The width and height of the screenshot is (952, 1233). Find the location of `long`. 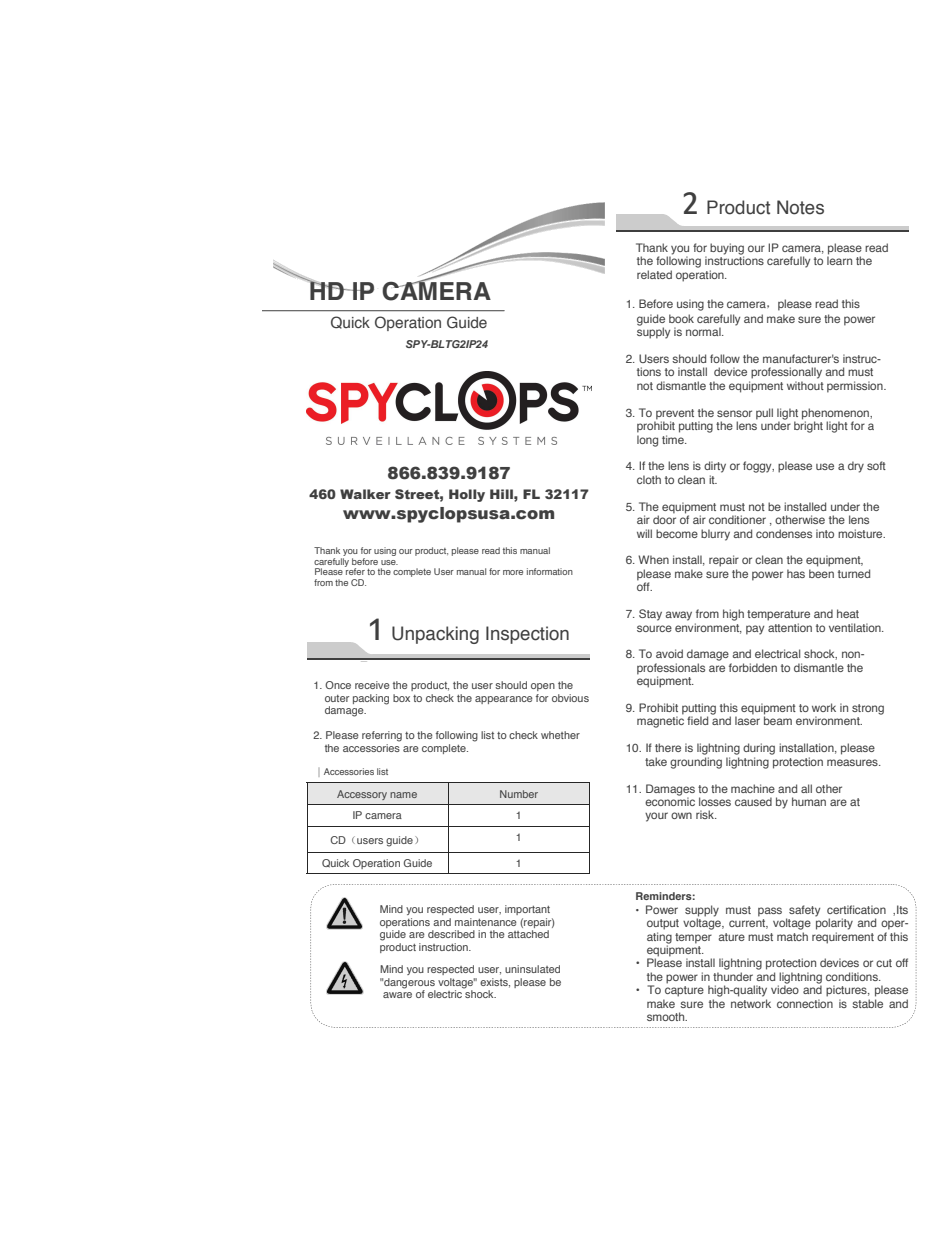

long is located at coordinates (647, 441).
